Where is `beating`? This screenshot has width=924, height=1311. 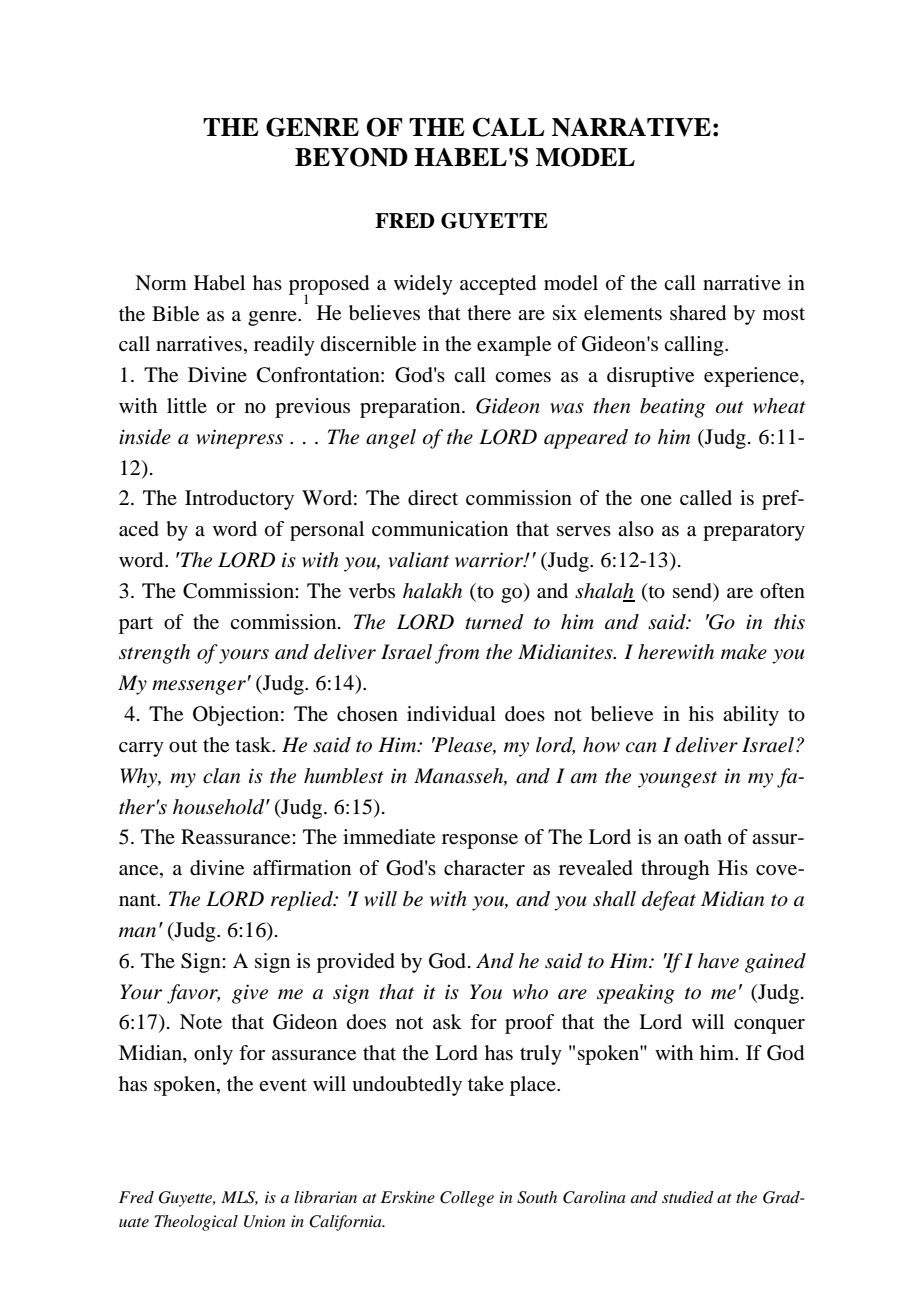 beating is located at coordinates (672, 408).
